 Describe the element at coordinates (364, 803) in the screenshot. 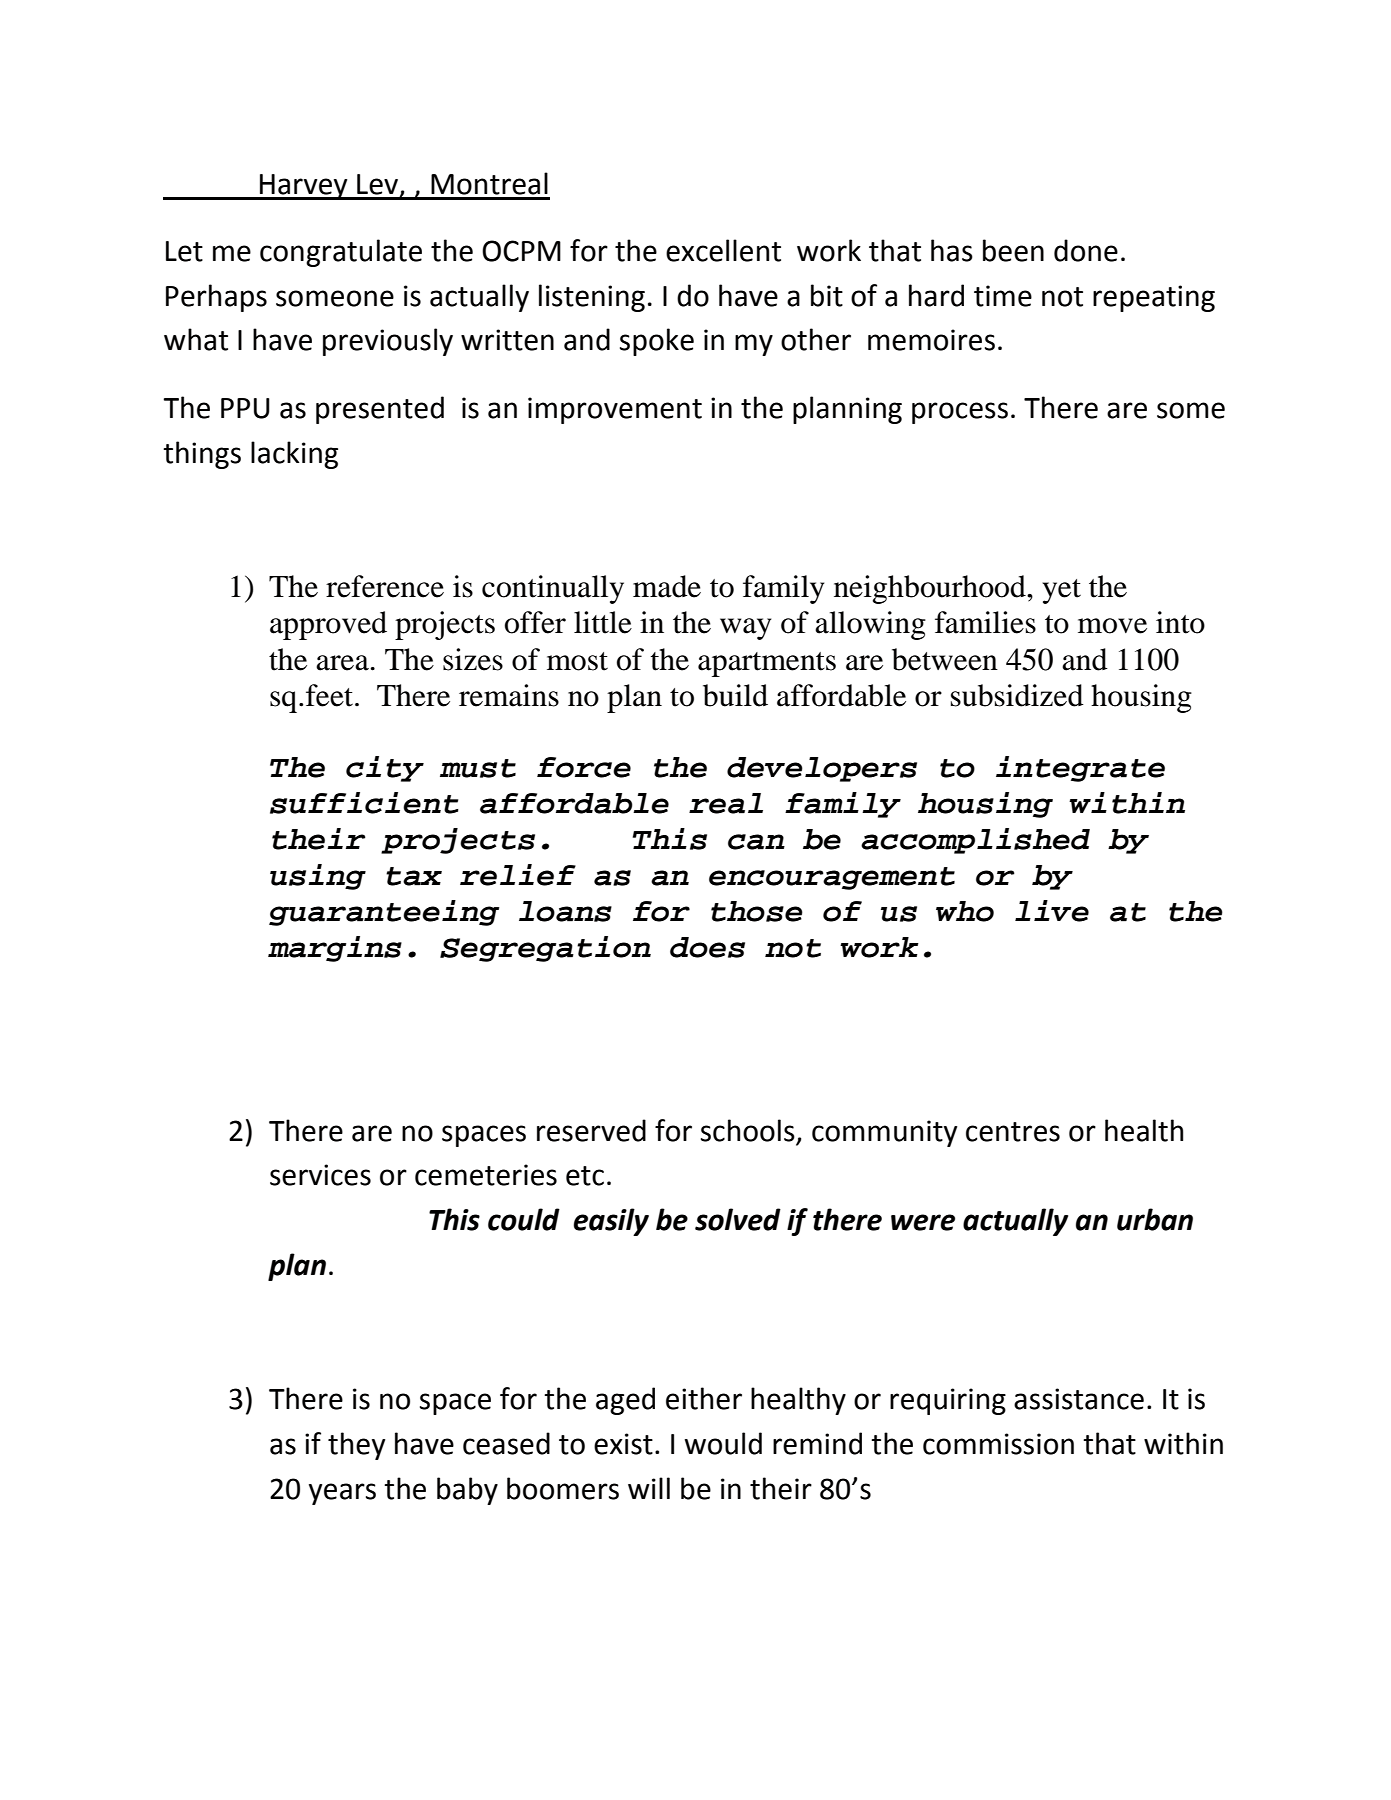

I see `sufficient` at that location.
